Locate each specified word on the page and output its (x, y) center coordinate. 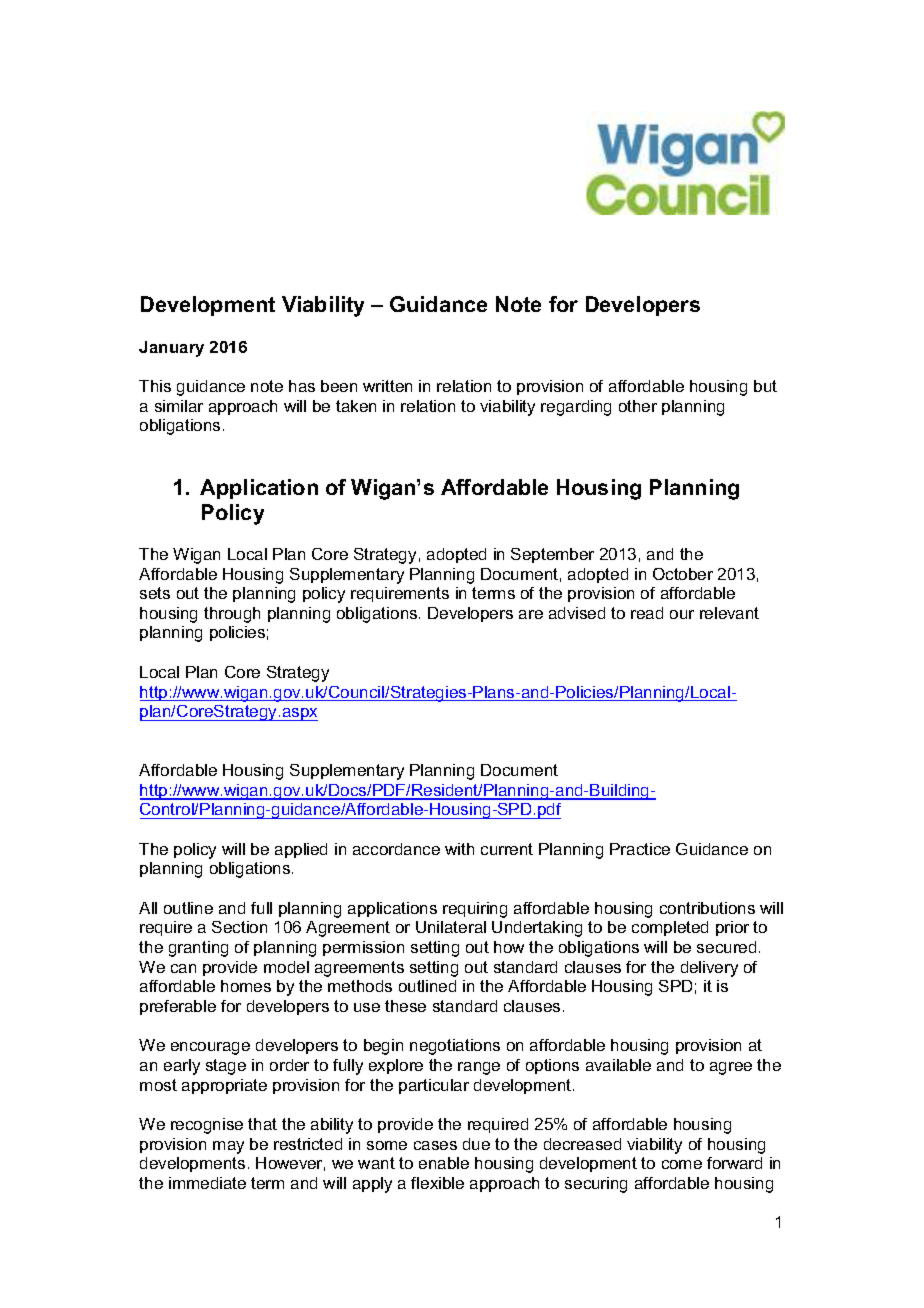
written (387, 386)
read (647, 613)
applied (301, 850)
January (171, 349)
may (228, 1147)
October (683, 574)
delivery (709, 969)
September (552, 555)
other (638, 406)
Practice (640, 849)
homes (246, 986)
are (531, 614)
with (459, 849)
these (405, 1006)
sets (155, 593)
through (232, 615)
